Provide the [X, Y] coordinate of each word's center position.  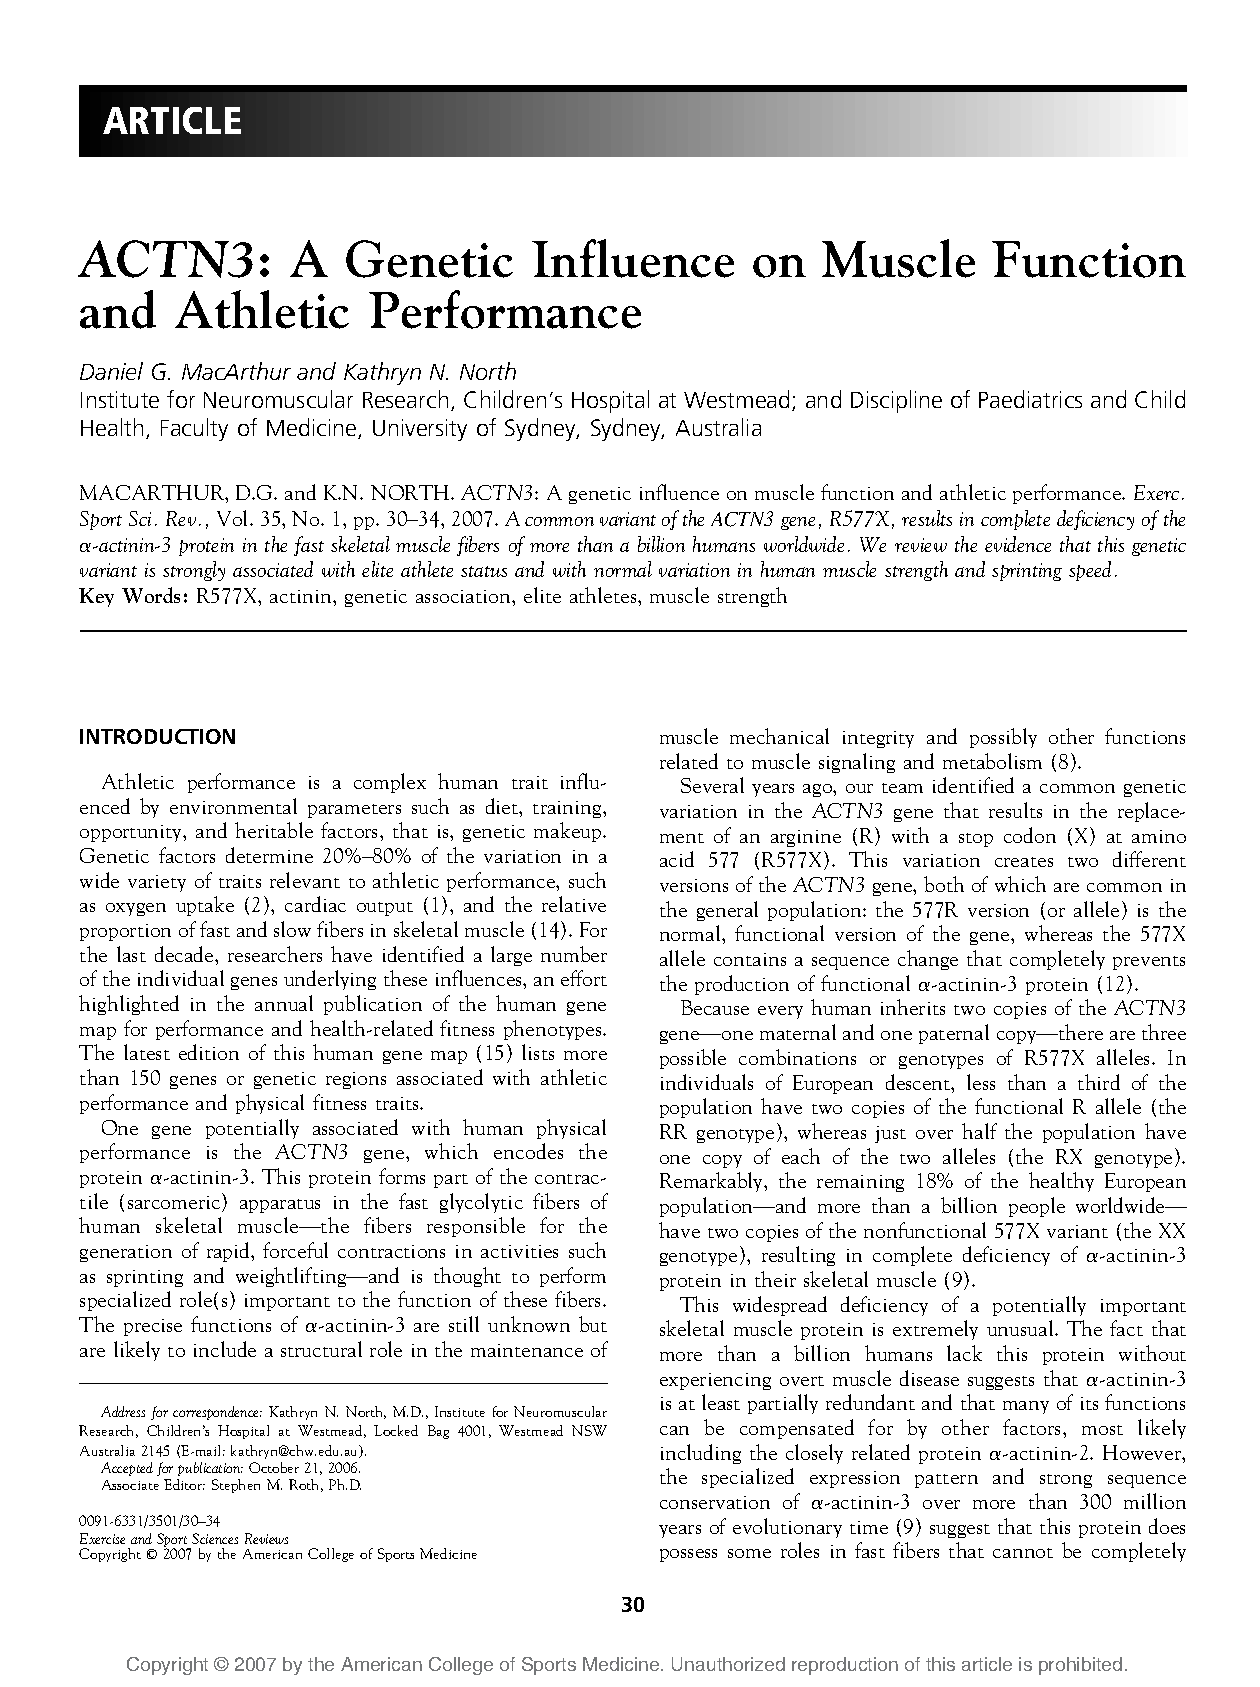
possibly [1003, 738]
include [225, 1349]
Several [712, 785]
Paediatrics [1030, 399]
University [420, 430]
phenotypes [554, 1030]
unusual [1021, 1328]
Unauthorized [728, 1664]
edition [209, 1052]
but [593, 1324]
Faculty [194, 429]
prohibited [1080, 1666]
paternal [954, 1034]
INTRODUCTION [157, 736]
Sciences [215, 1538]
